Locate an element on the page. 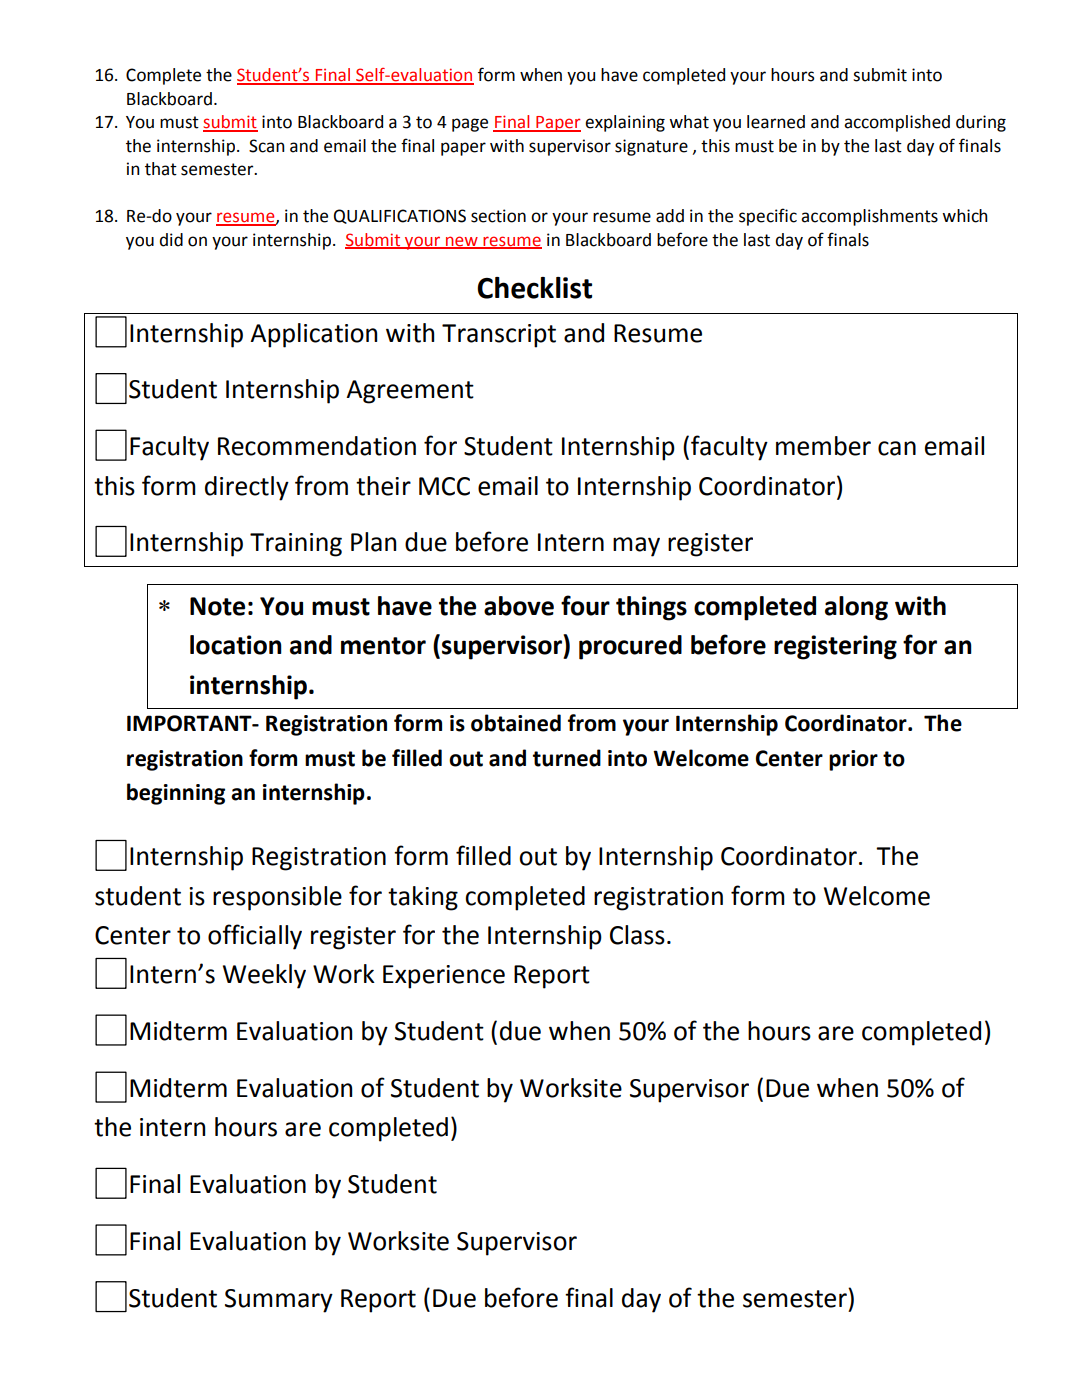  prior is located at coordinates (853, 760).
